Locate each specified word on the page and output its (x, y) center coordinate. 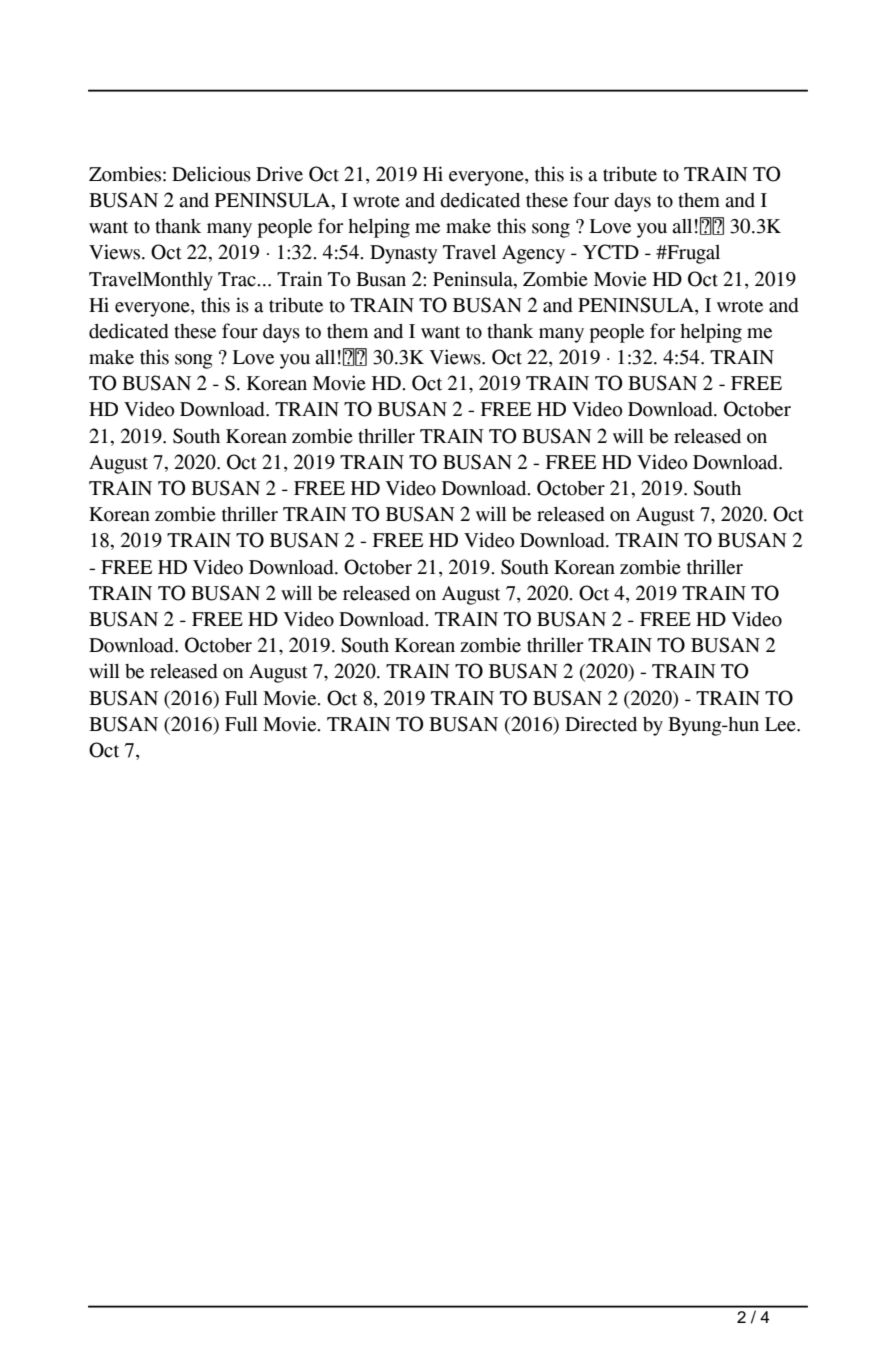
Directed (601, 724)
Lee (781, 724)
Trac (238, 279)
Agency (533, 254)
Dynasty (404, 254)
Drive (279, 174)
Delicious (211, 174)
